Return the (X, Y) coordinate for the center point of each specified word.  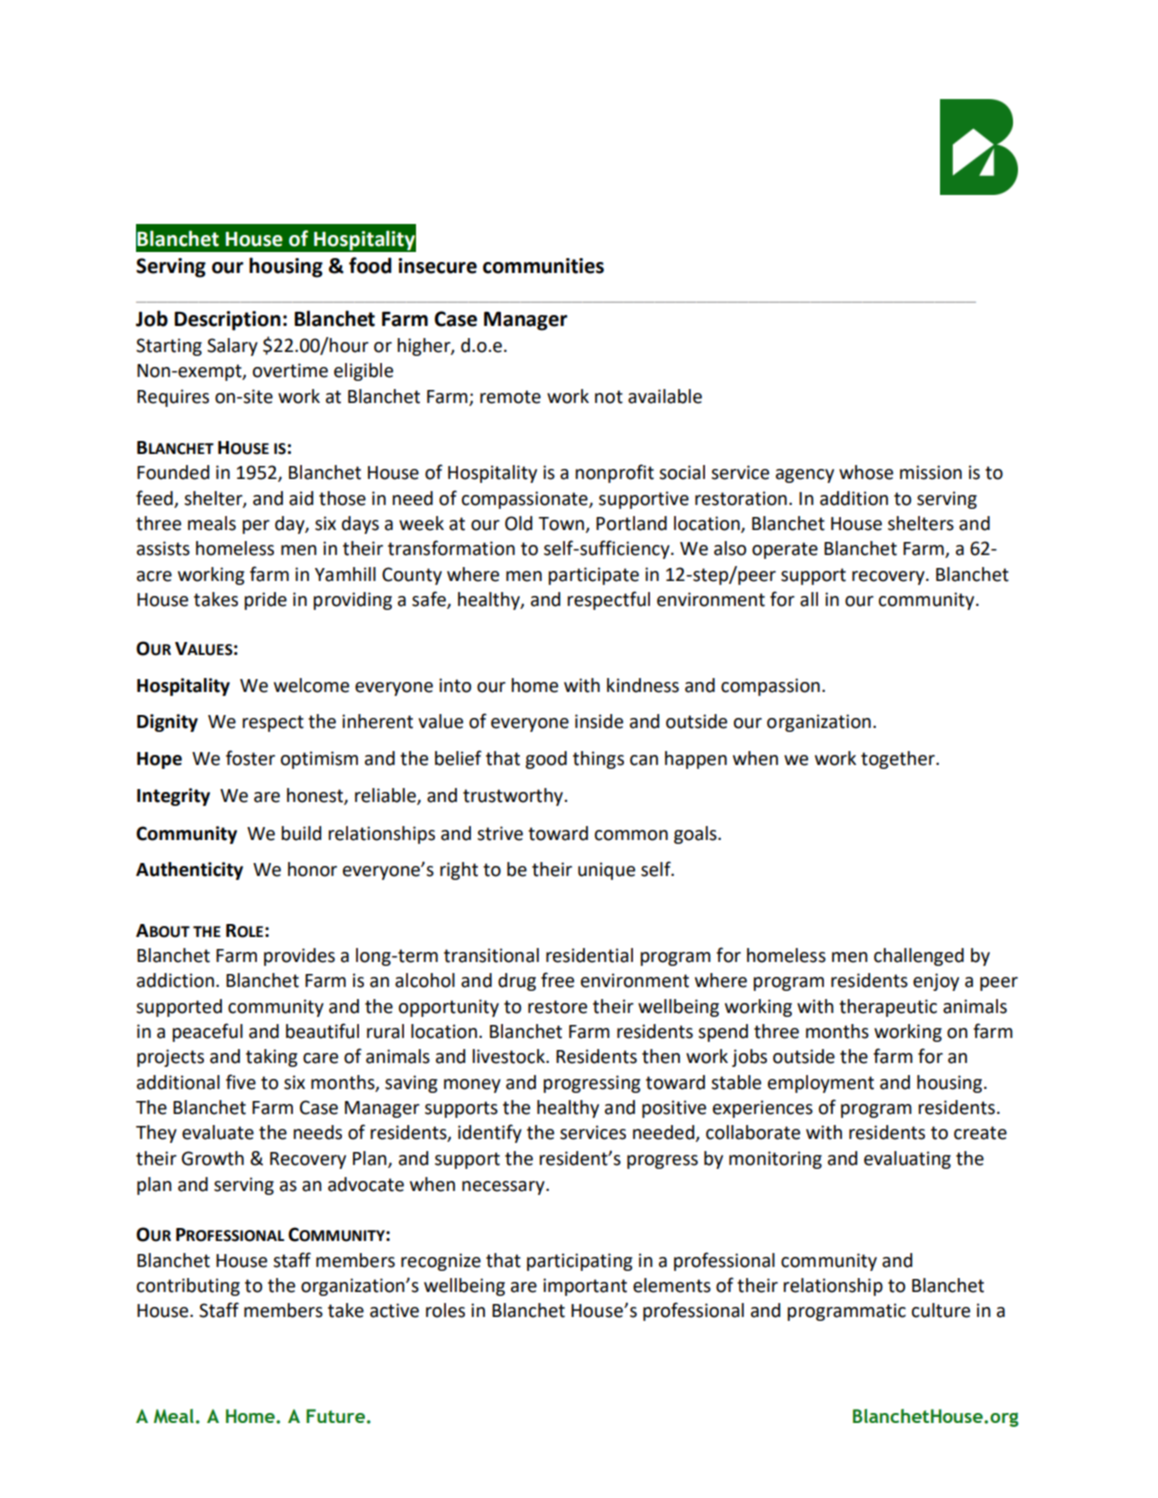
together (899, 760)
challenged (919, 957)
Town (561, 524)
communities (543, 266)
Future (335, 1416)
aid (301, 498)
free (557, 980)
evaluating (907, 1160)
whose (866, 472)
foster (250, 758)
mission (931, 472)
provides (299, 957)
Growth (213, 1158)
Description (227, 321)
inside (599, 721)
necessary (504, 1188)
